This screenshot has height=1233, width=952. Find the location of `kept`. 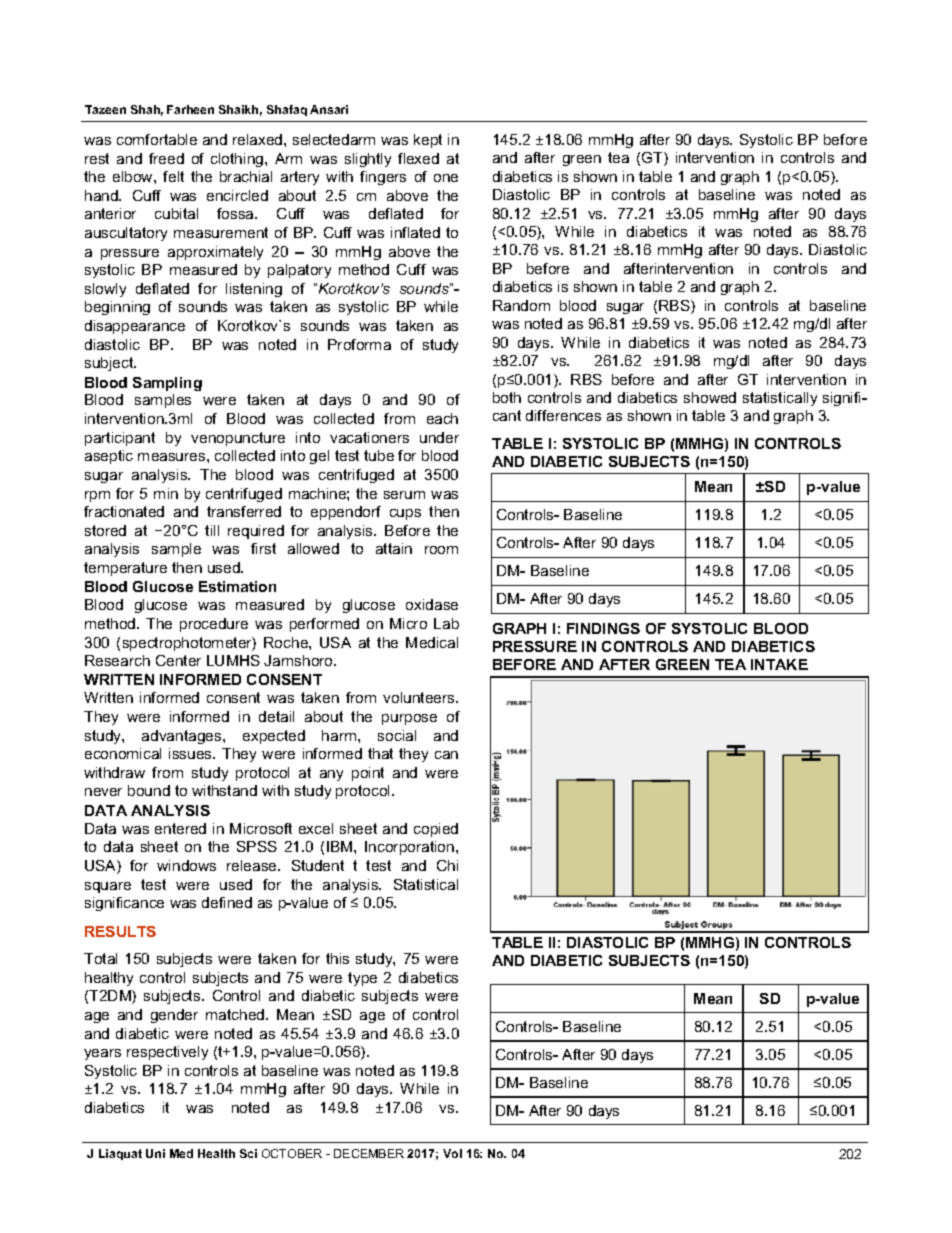

kept is located at coordinates (428, 141).
